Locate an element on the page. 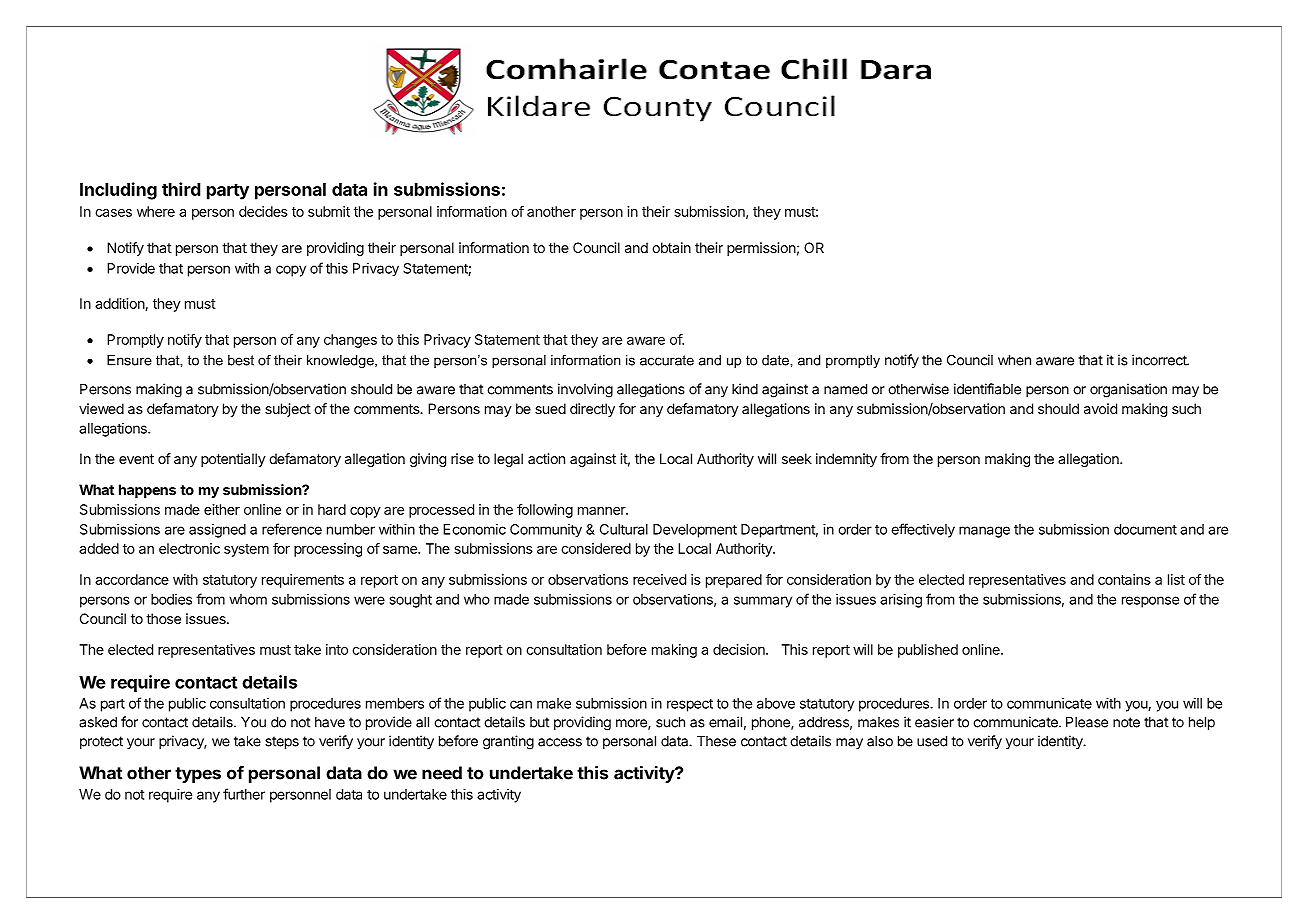 The image size is (1308, 924). decides is located at coordinates (263, 211).
